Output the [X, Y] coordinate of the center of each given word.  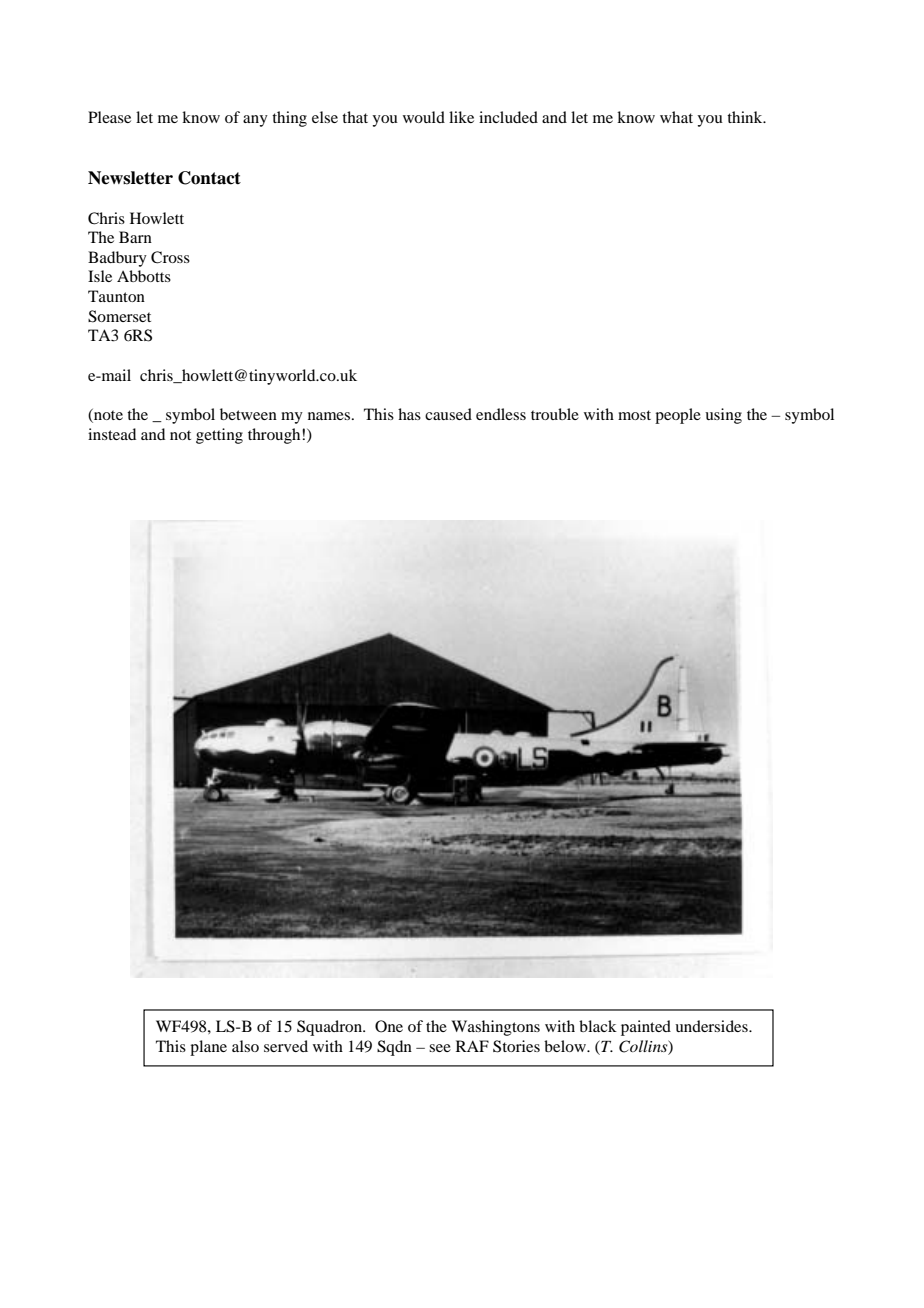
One [389, 1026]
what [676, 117]
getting [219, 436]
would [424, 117]
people [678, 416]
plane [208, 1048]
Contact [209, 178]
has [409, 414]
